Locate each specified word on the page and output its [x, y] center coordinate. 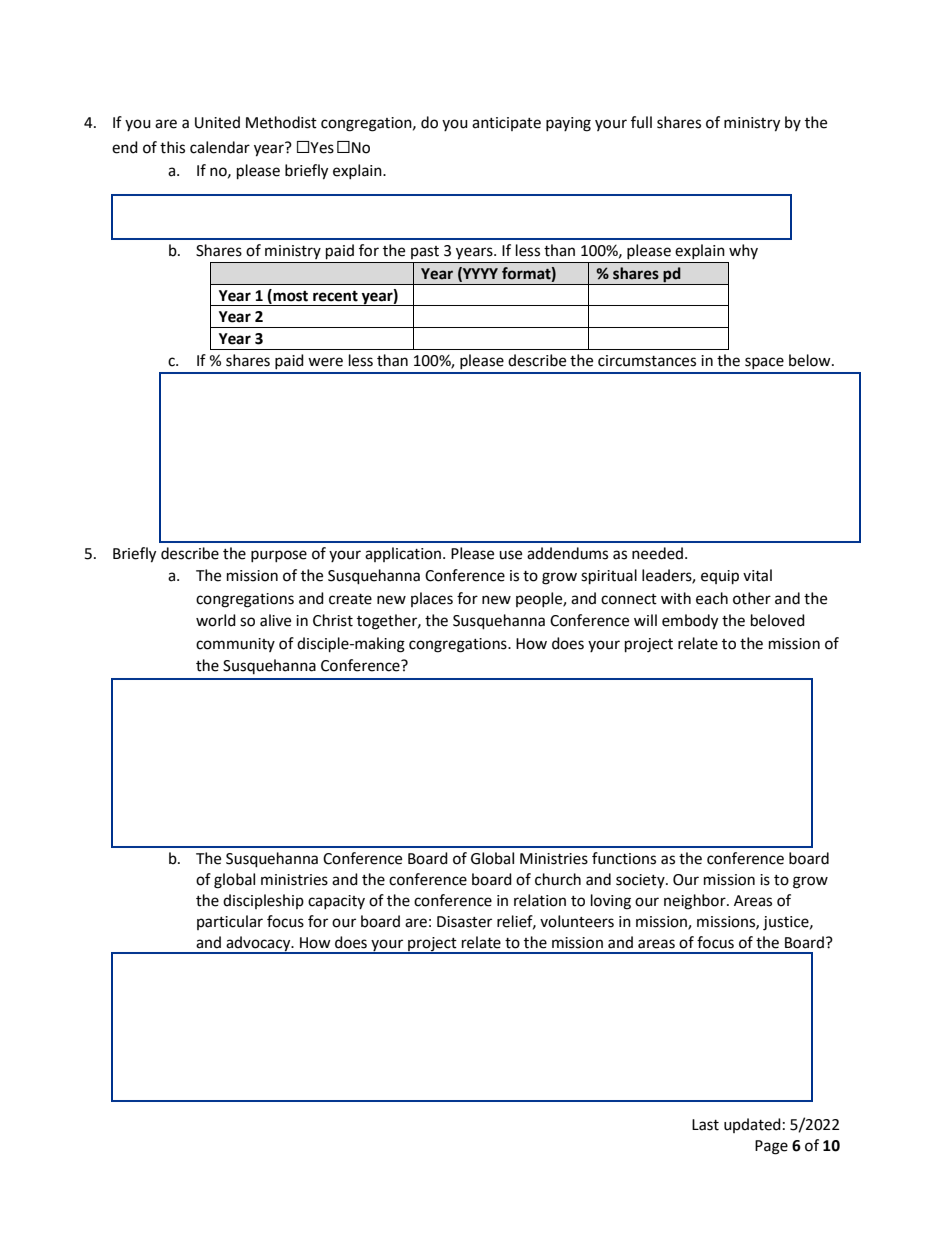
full [641, 122]
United [217, 122]
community [235, 645]
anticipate [506, 124]
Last [705, 1125]
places [432, 599]
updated [752, 1125]
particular [230, 922]
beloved [778, 620]
